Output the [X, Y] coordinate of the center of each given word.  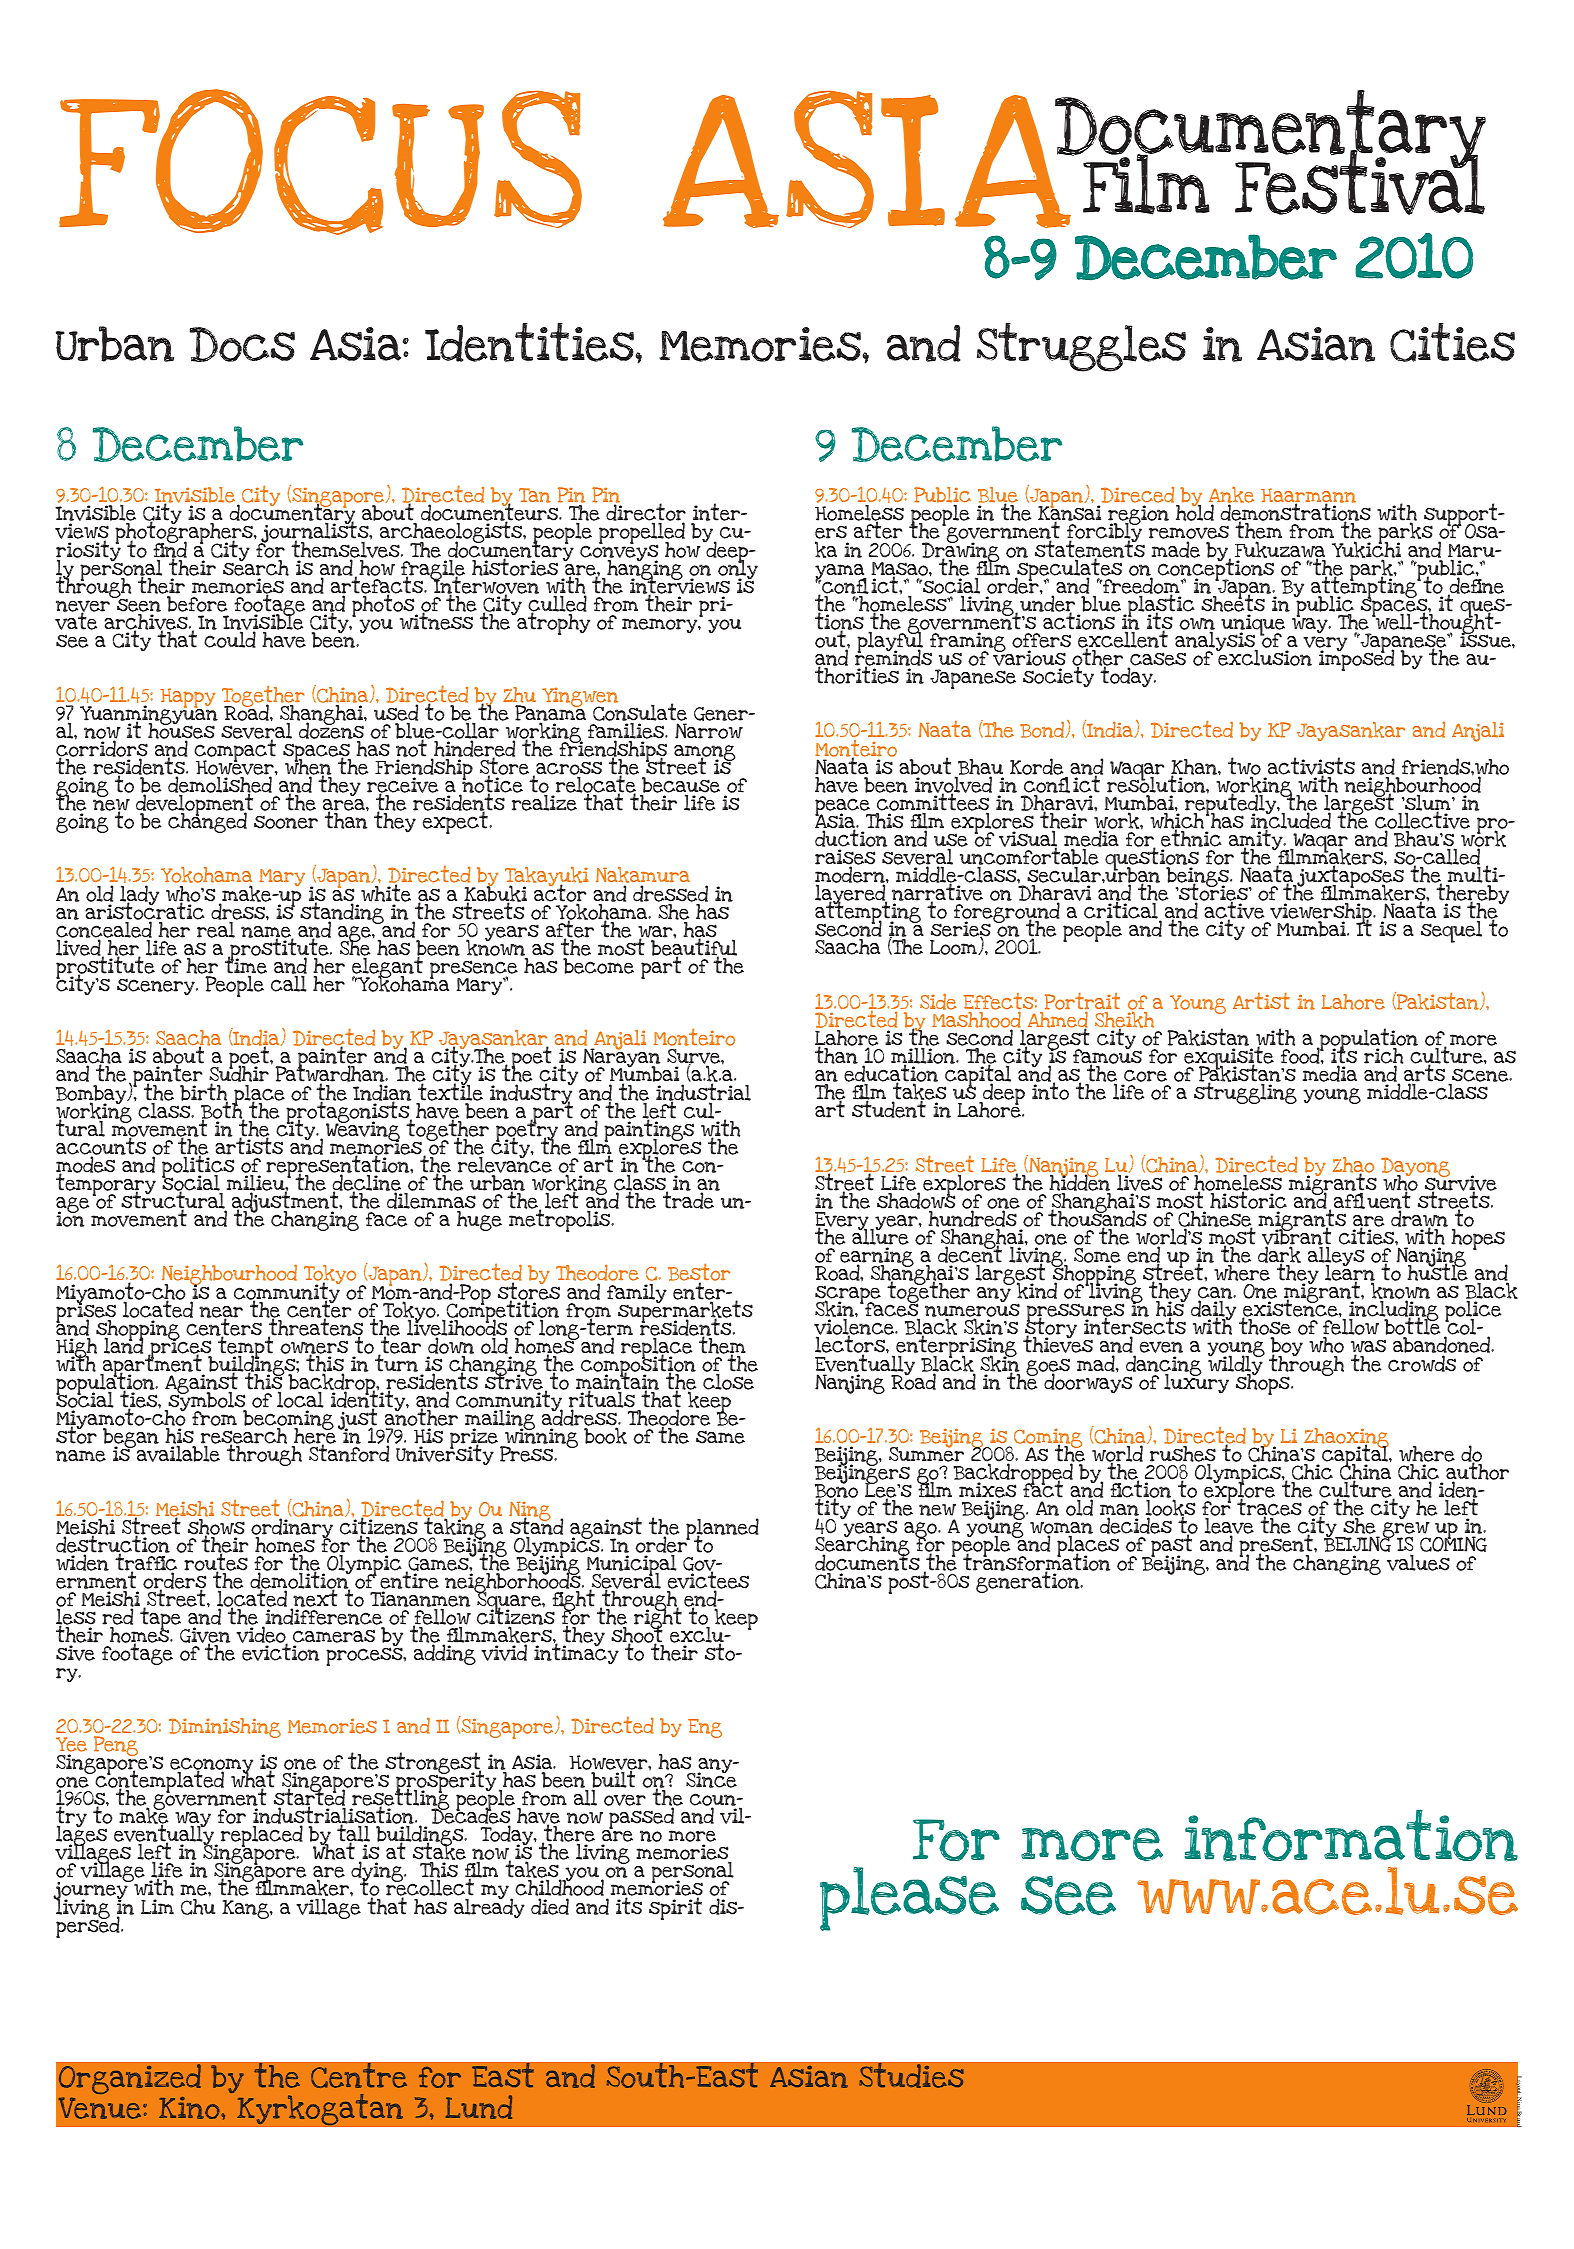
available [177, 1453]
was [1368, 1347]
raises [845, 858]
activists [1311, 767]
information [1351, 1836]
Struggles [1081, 347]
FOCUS [320, 162]
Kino [190, 2108]
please [909, 1899]
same [720, 1437]
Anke [1231, 496]
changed [207, 822]
